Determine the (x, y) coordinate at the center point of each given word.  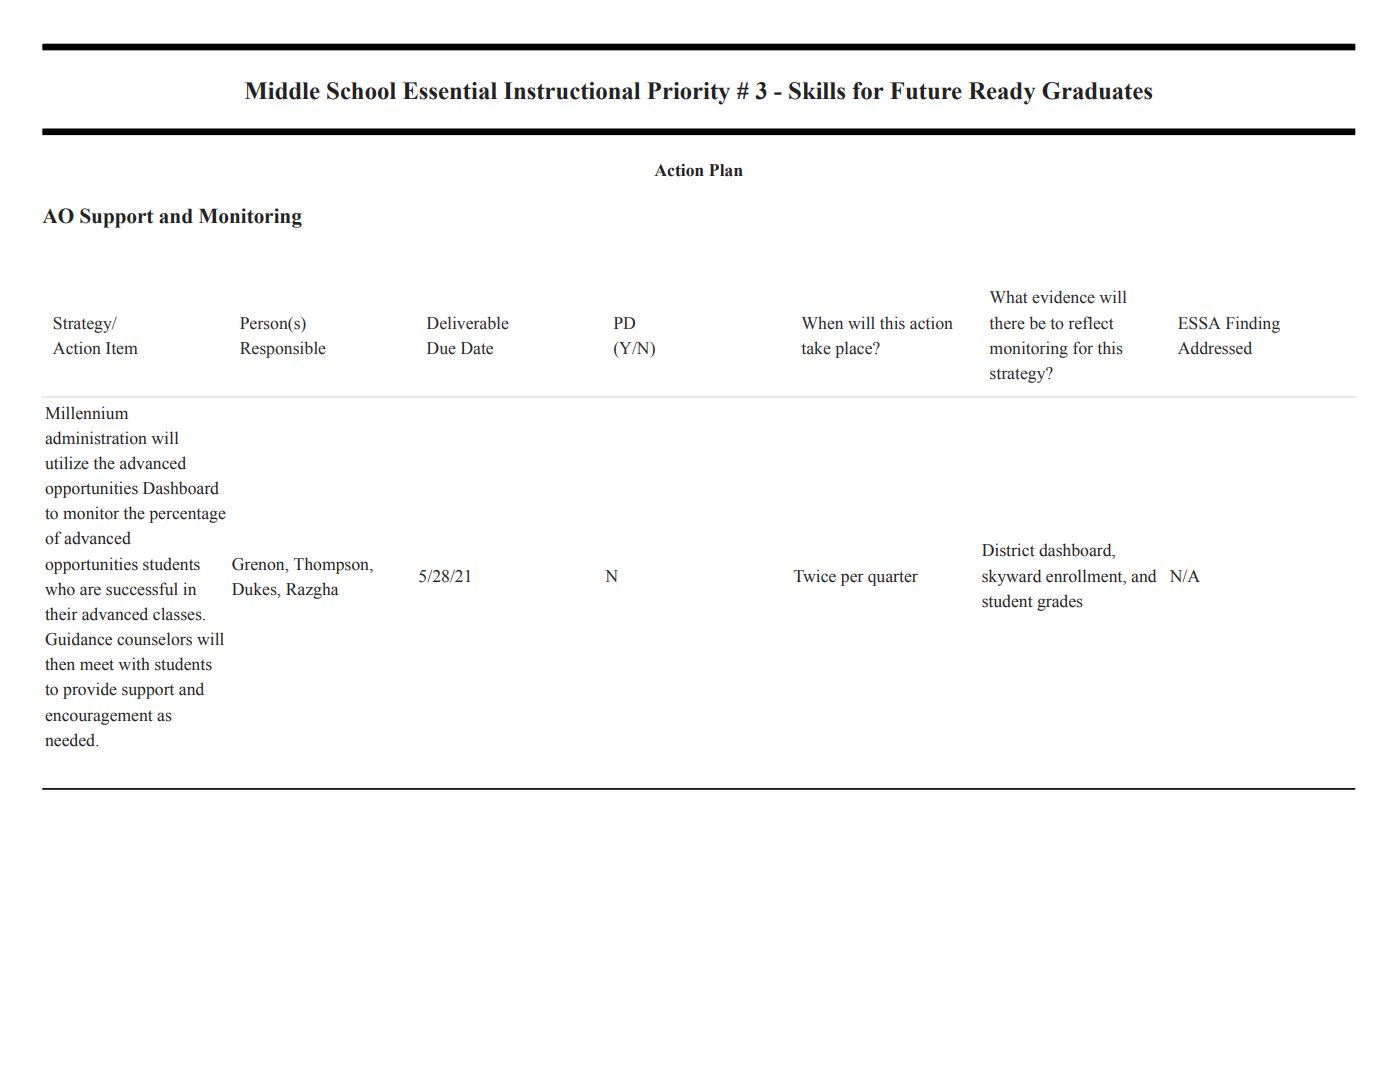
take (816, 348)
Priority (688, 93)
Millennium (86, 413)
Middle (282, 91)
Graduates (1097, 91)
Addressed (1215, 348)
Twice (815, 576)
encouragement (99, 717)
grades (1060, 602)
